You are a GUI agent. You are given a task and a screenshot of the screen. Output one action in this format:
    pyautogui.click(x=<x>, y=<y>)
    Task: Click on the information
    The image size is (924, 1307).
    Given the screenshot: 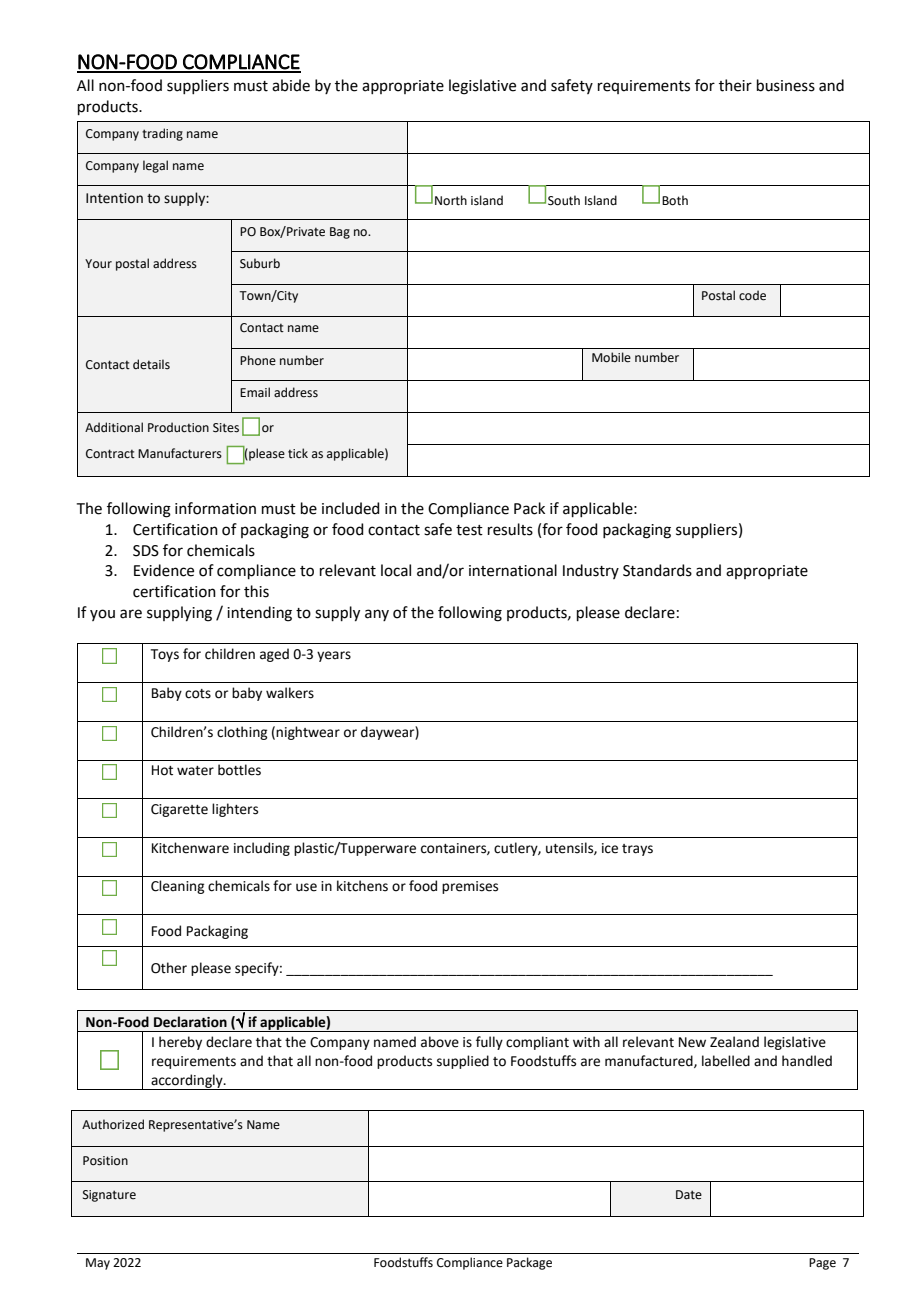 What is the action you would take?
    pyautogui.click(x=215, y=508)
